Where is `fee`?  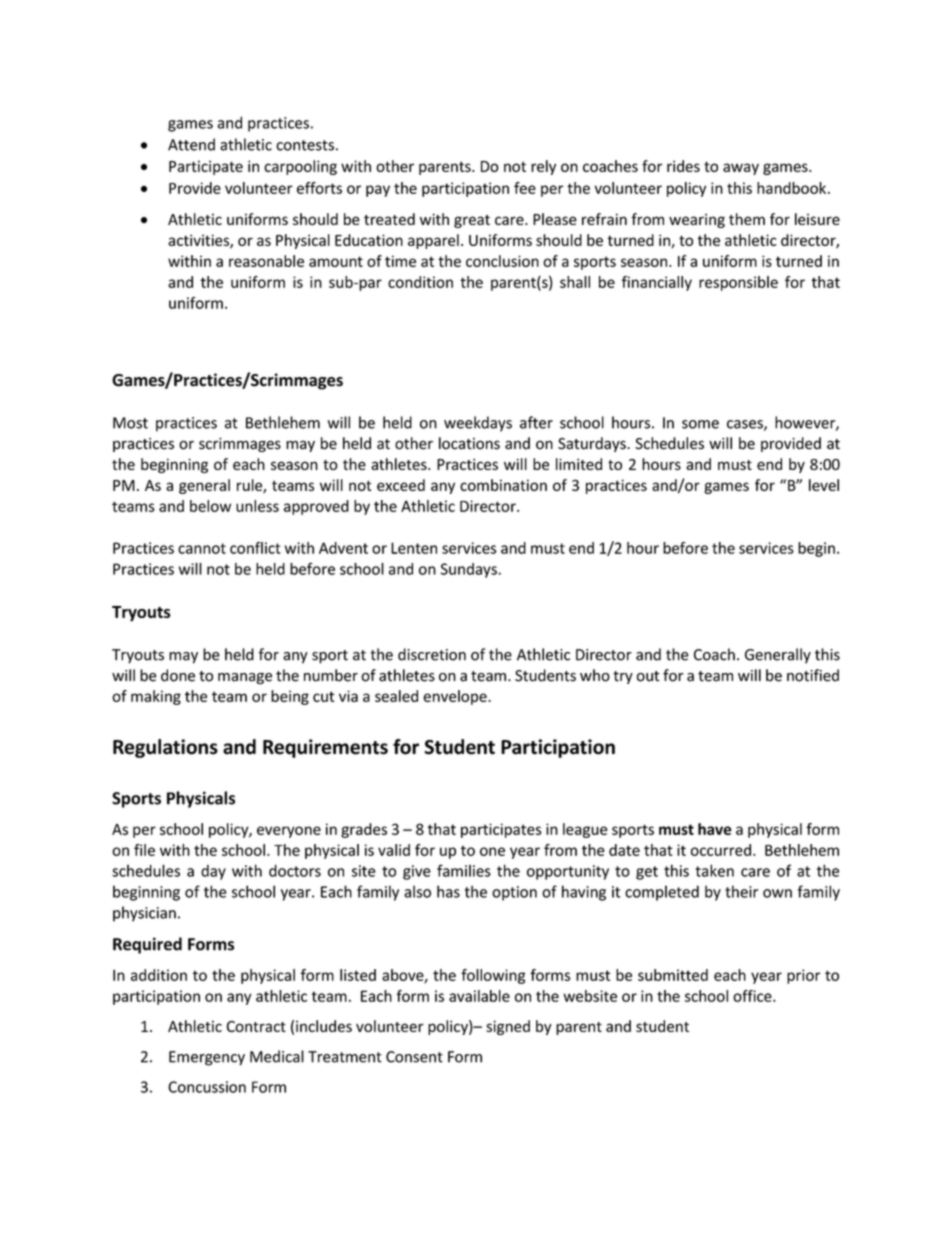 fee is located at coordinates (525, 188).
